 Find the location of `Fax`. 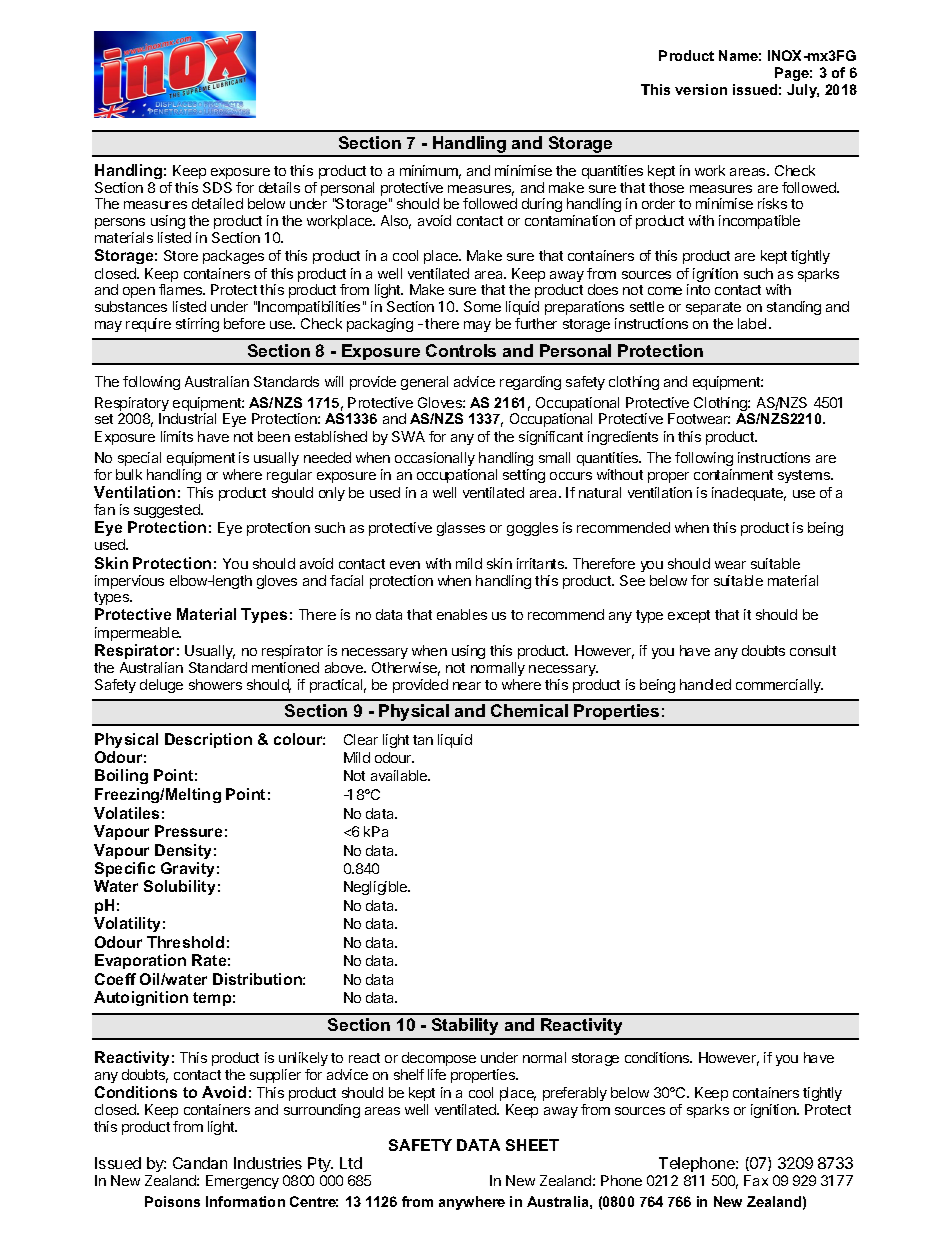

Fax is located at coordinates (756, 1180).
